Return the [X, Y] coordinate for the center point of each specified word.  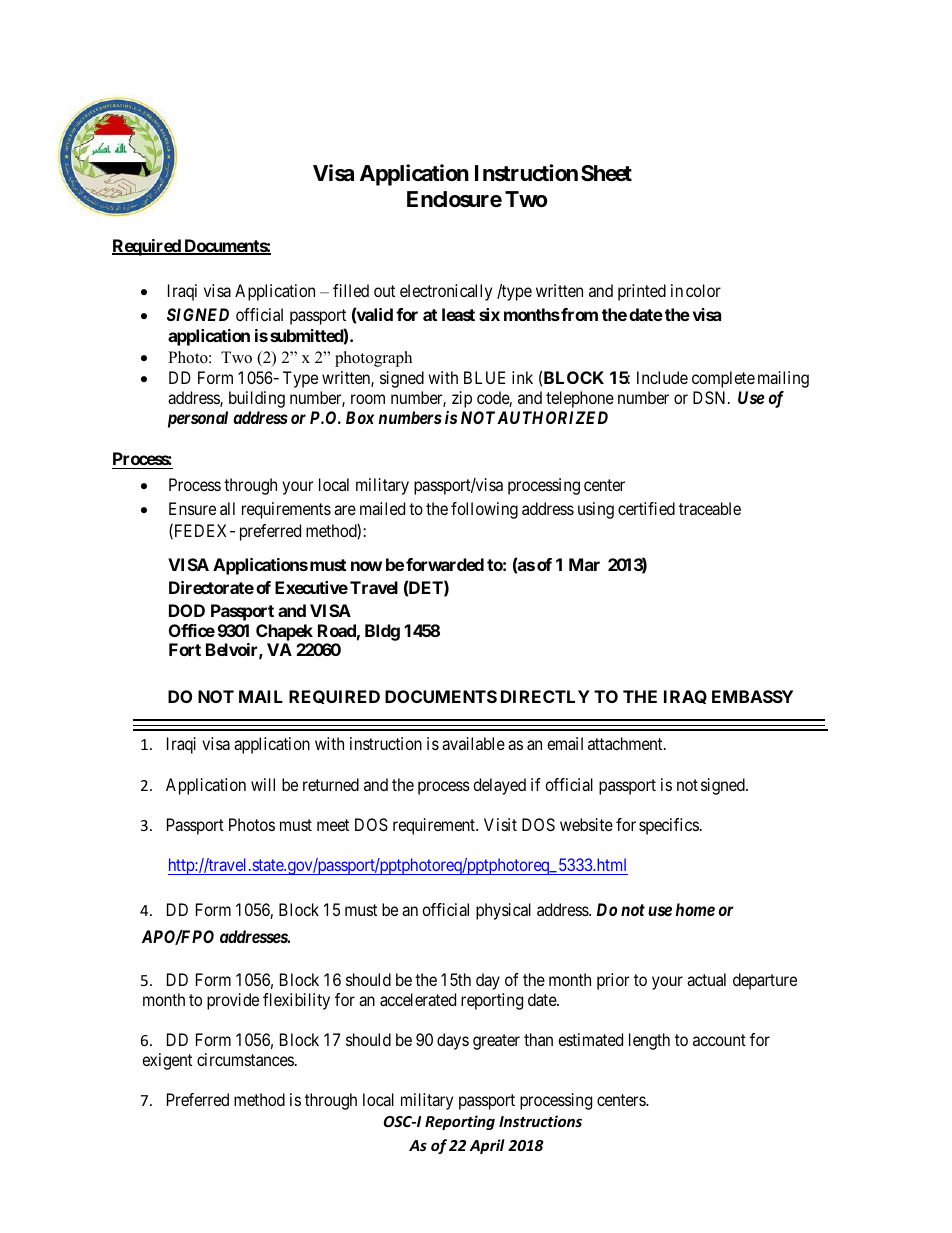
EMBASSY [752, 696]
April [487, 1146]
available [473, 743]
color [703, 290]
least [458, 314]
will [263, 784]
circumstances [245, 1059]
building [257, 399]
